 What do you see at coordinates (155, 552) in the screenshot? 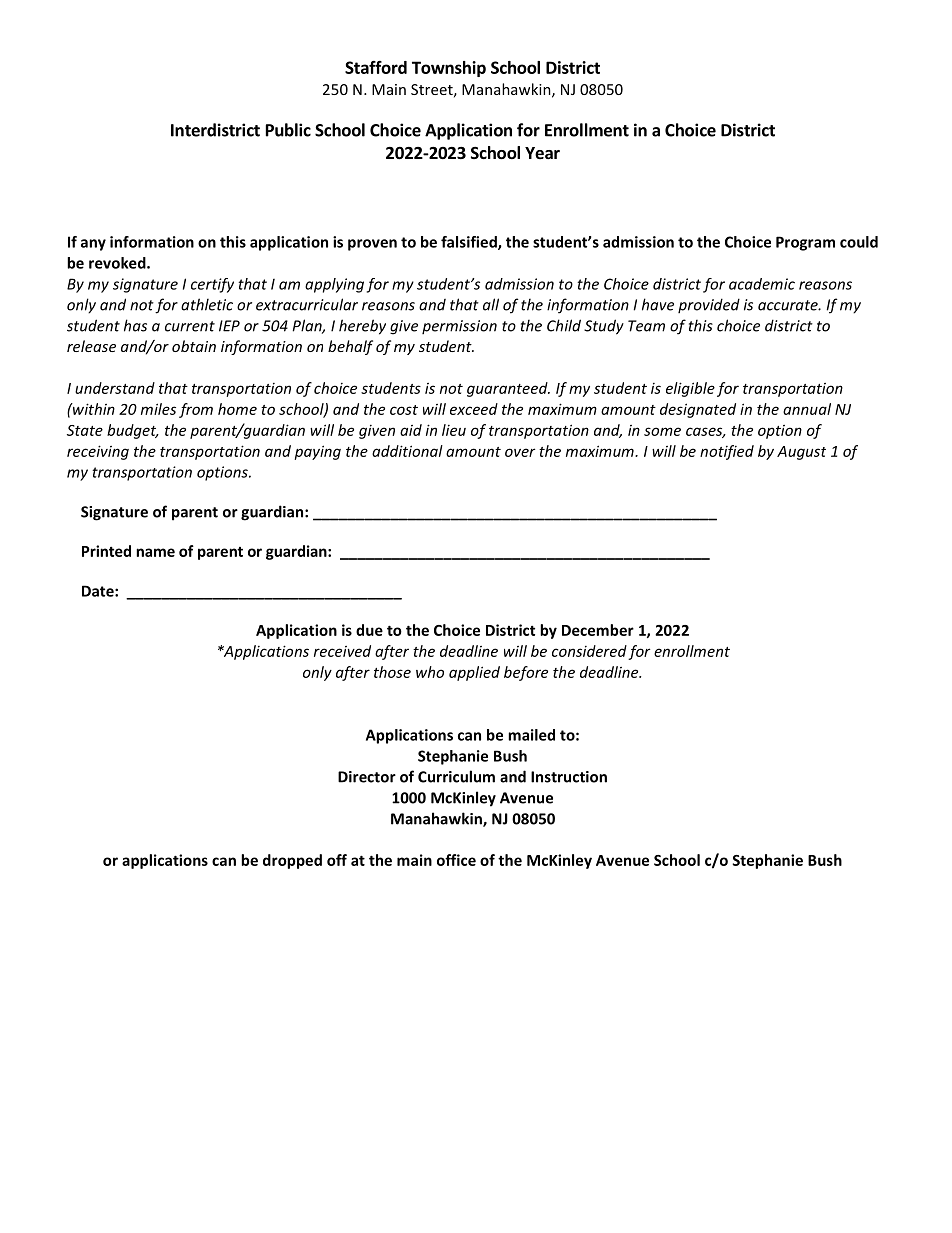
I see `name` at bounding box center [155, 552].
